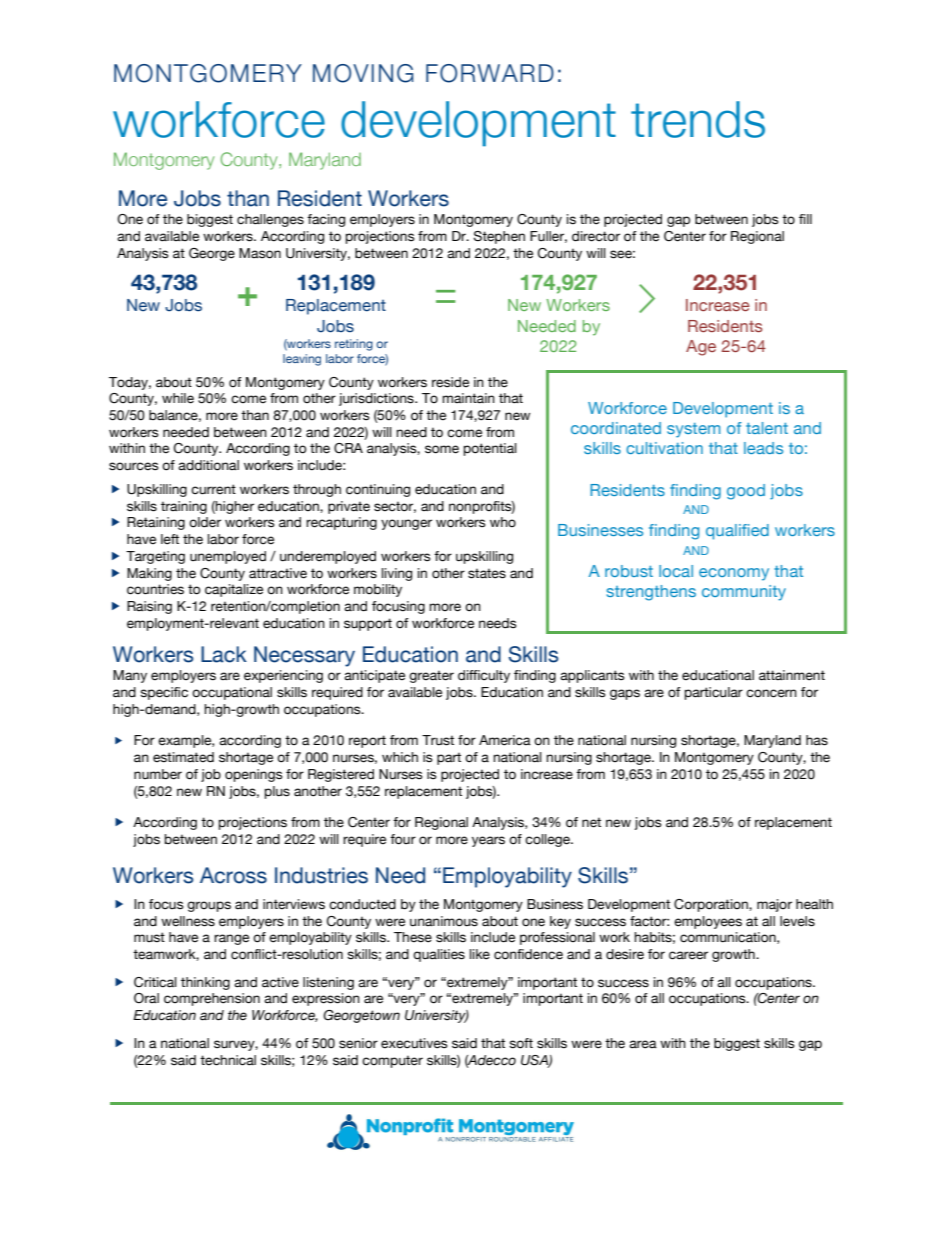 This screenshot has height=1233, width=952. I want to click on unemployed, so click(228, 557).
